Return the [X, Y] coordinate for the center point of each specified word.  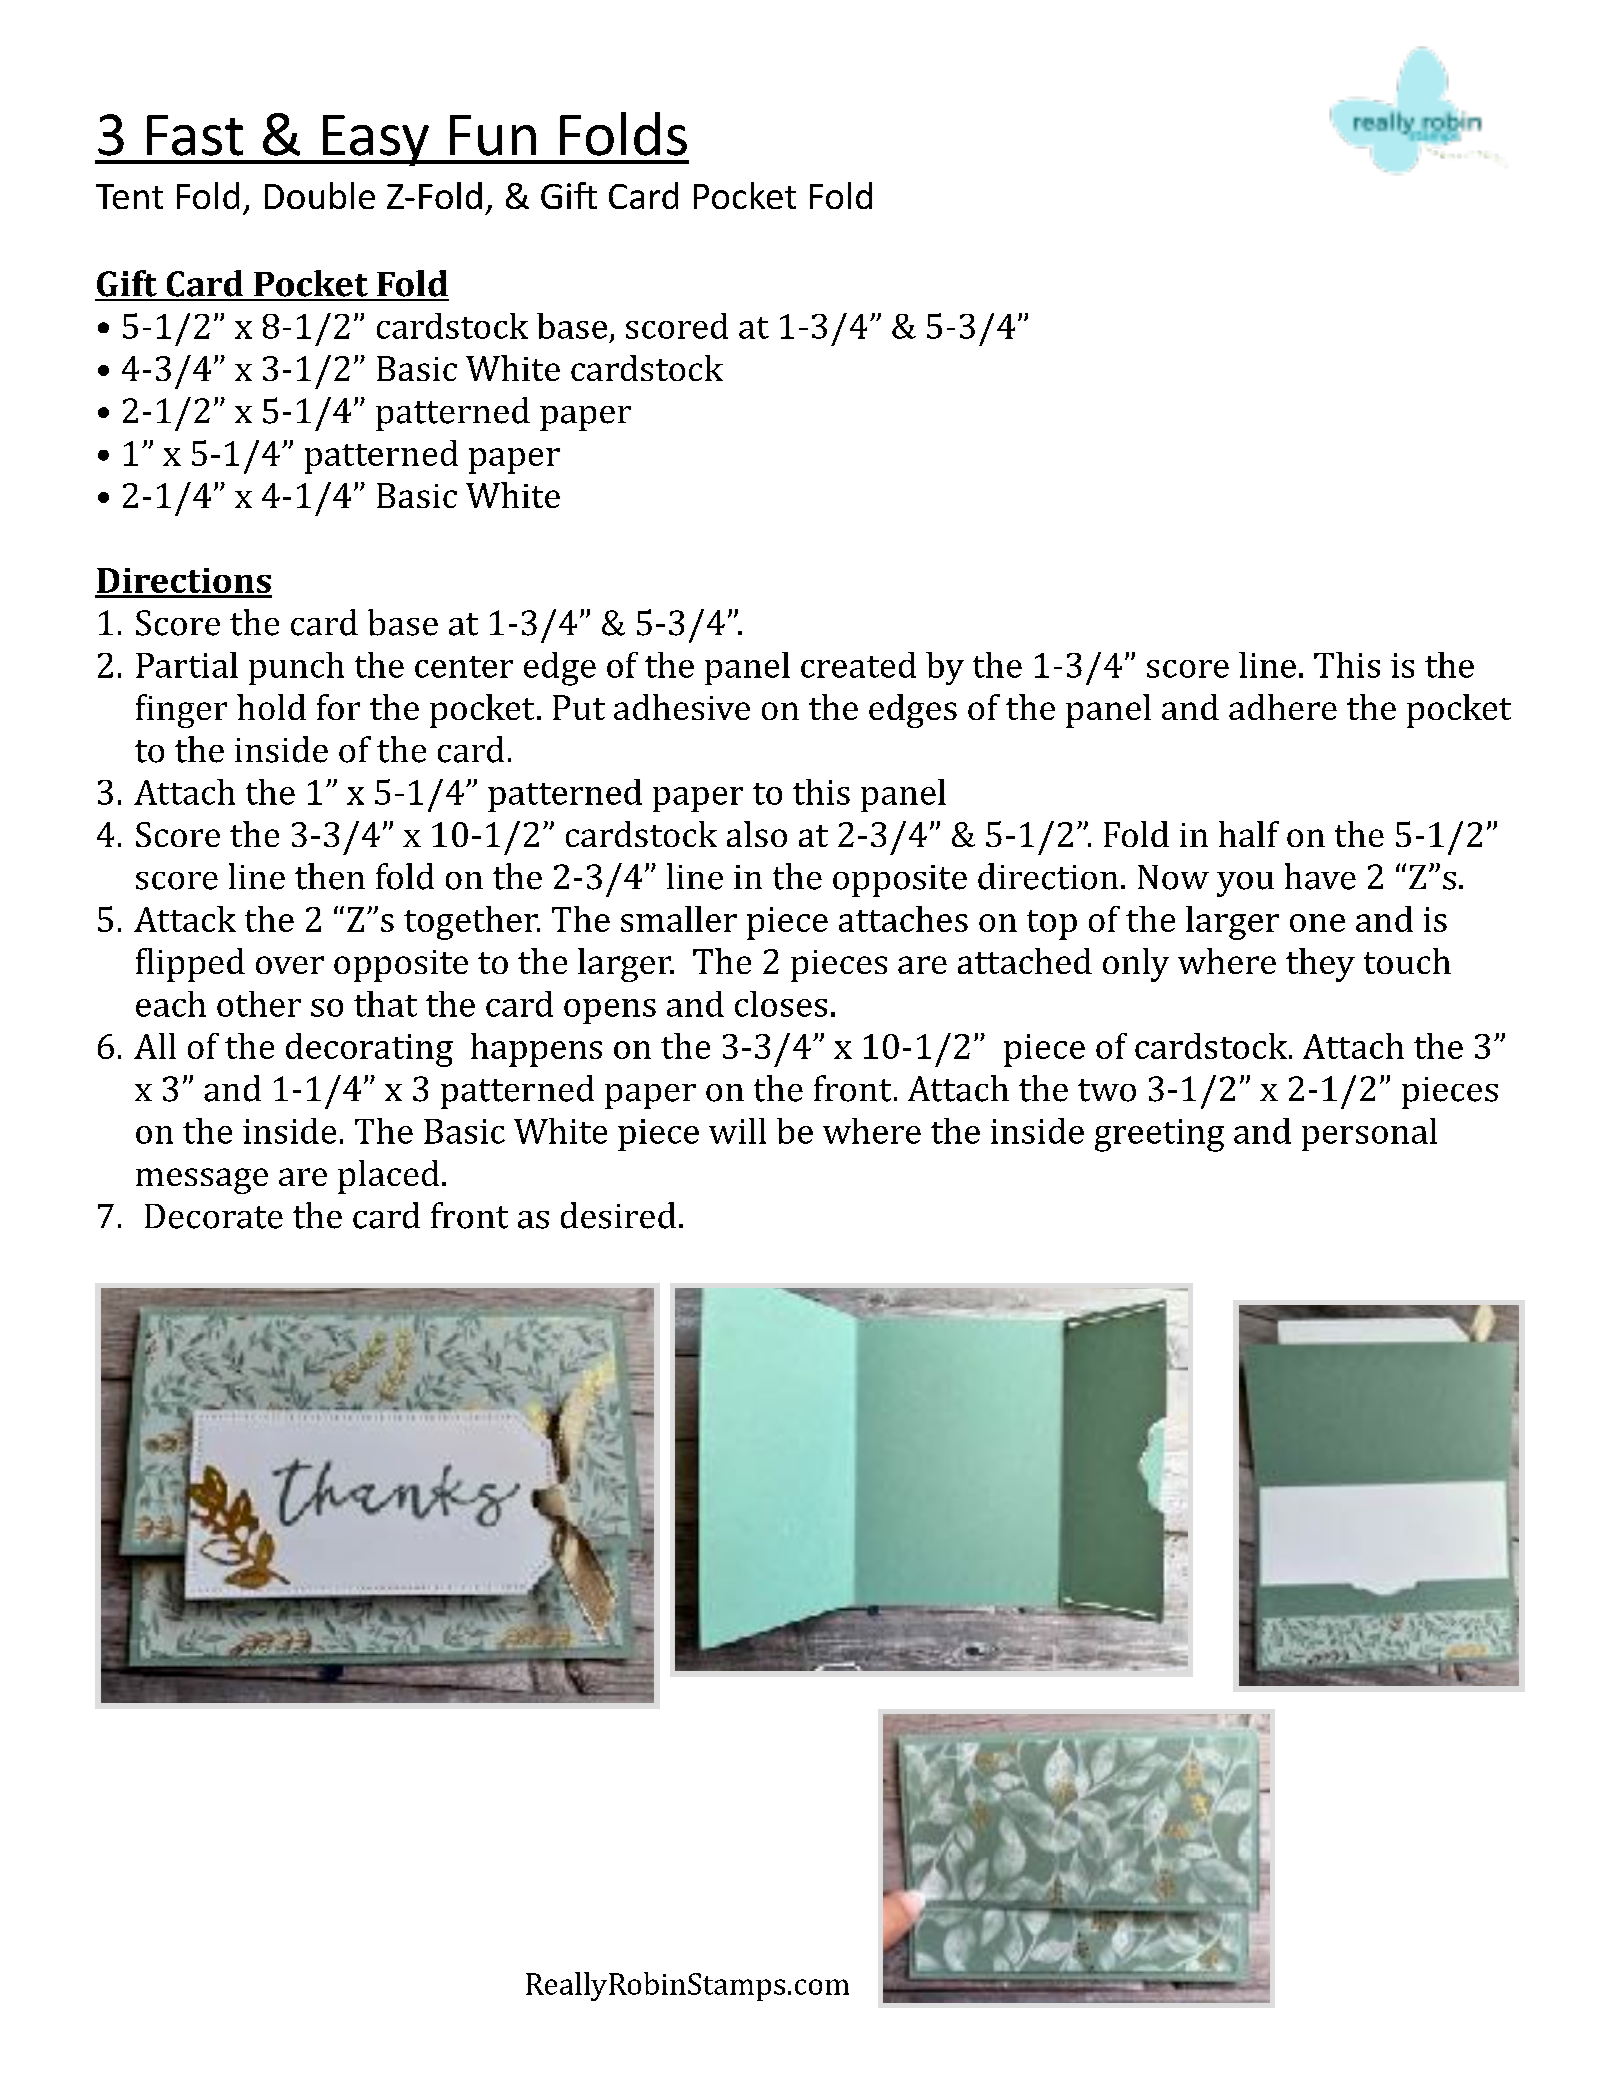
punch [296, 668]
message [202, 1181]
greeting [1159, 1135]
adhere [1283, 707]
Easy [376, 140]
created [858, 665]
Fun [493, 135]
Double [320, 195]
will [737, 1131]
